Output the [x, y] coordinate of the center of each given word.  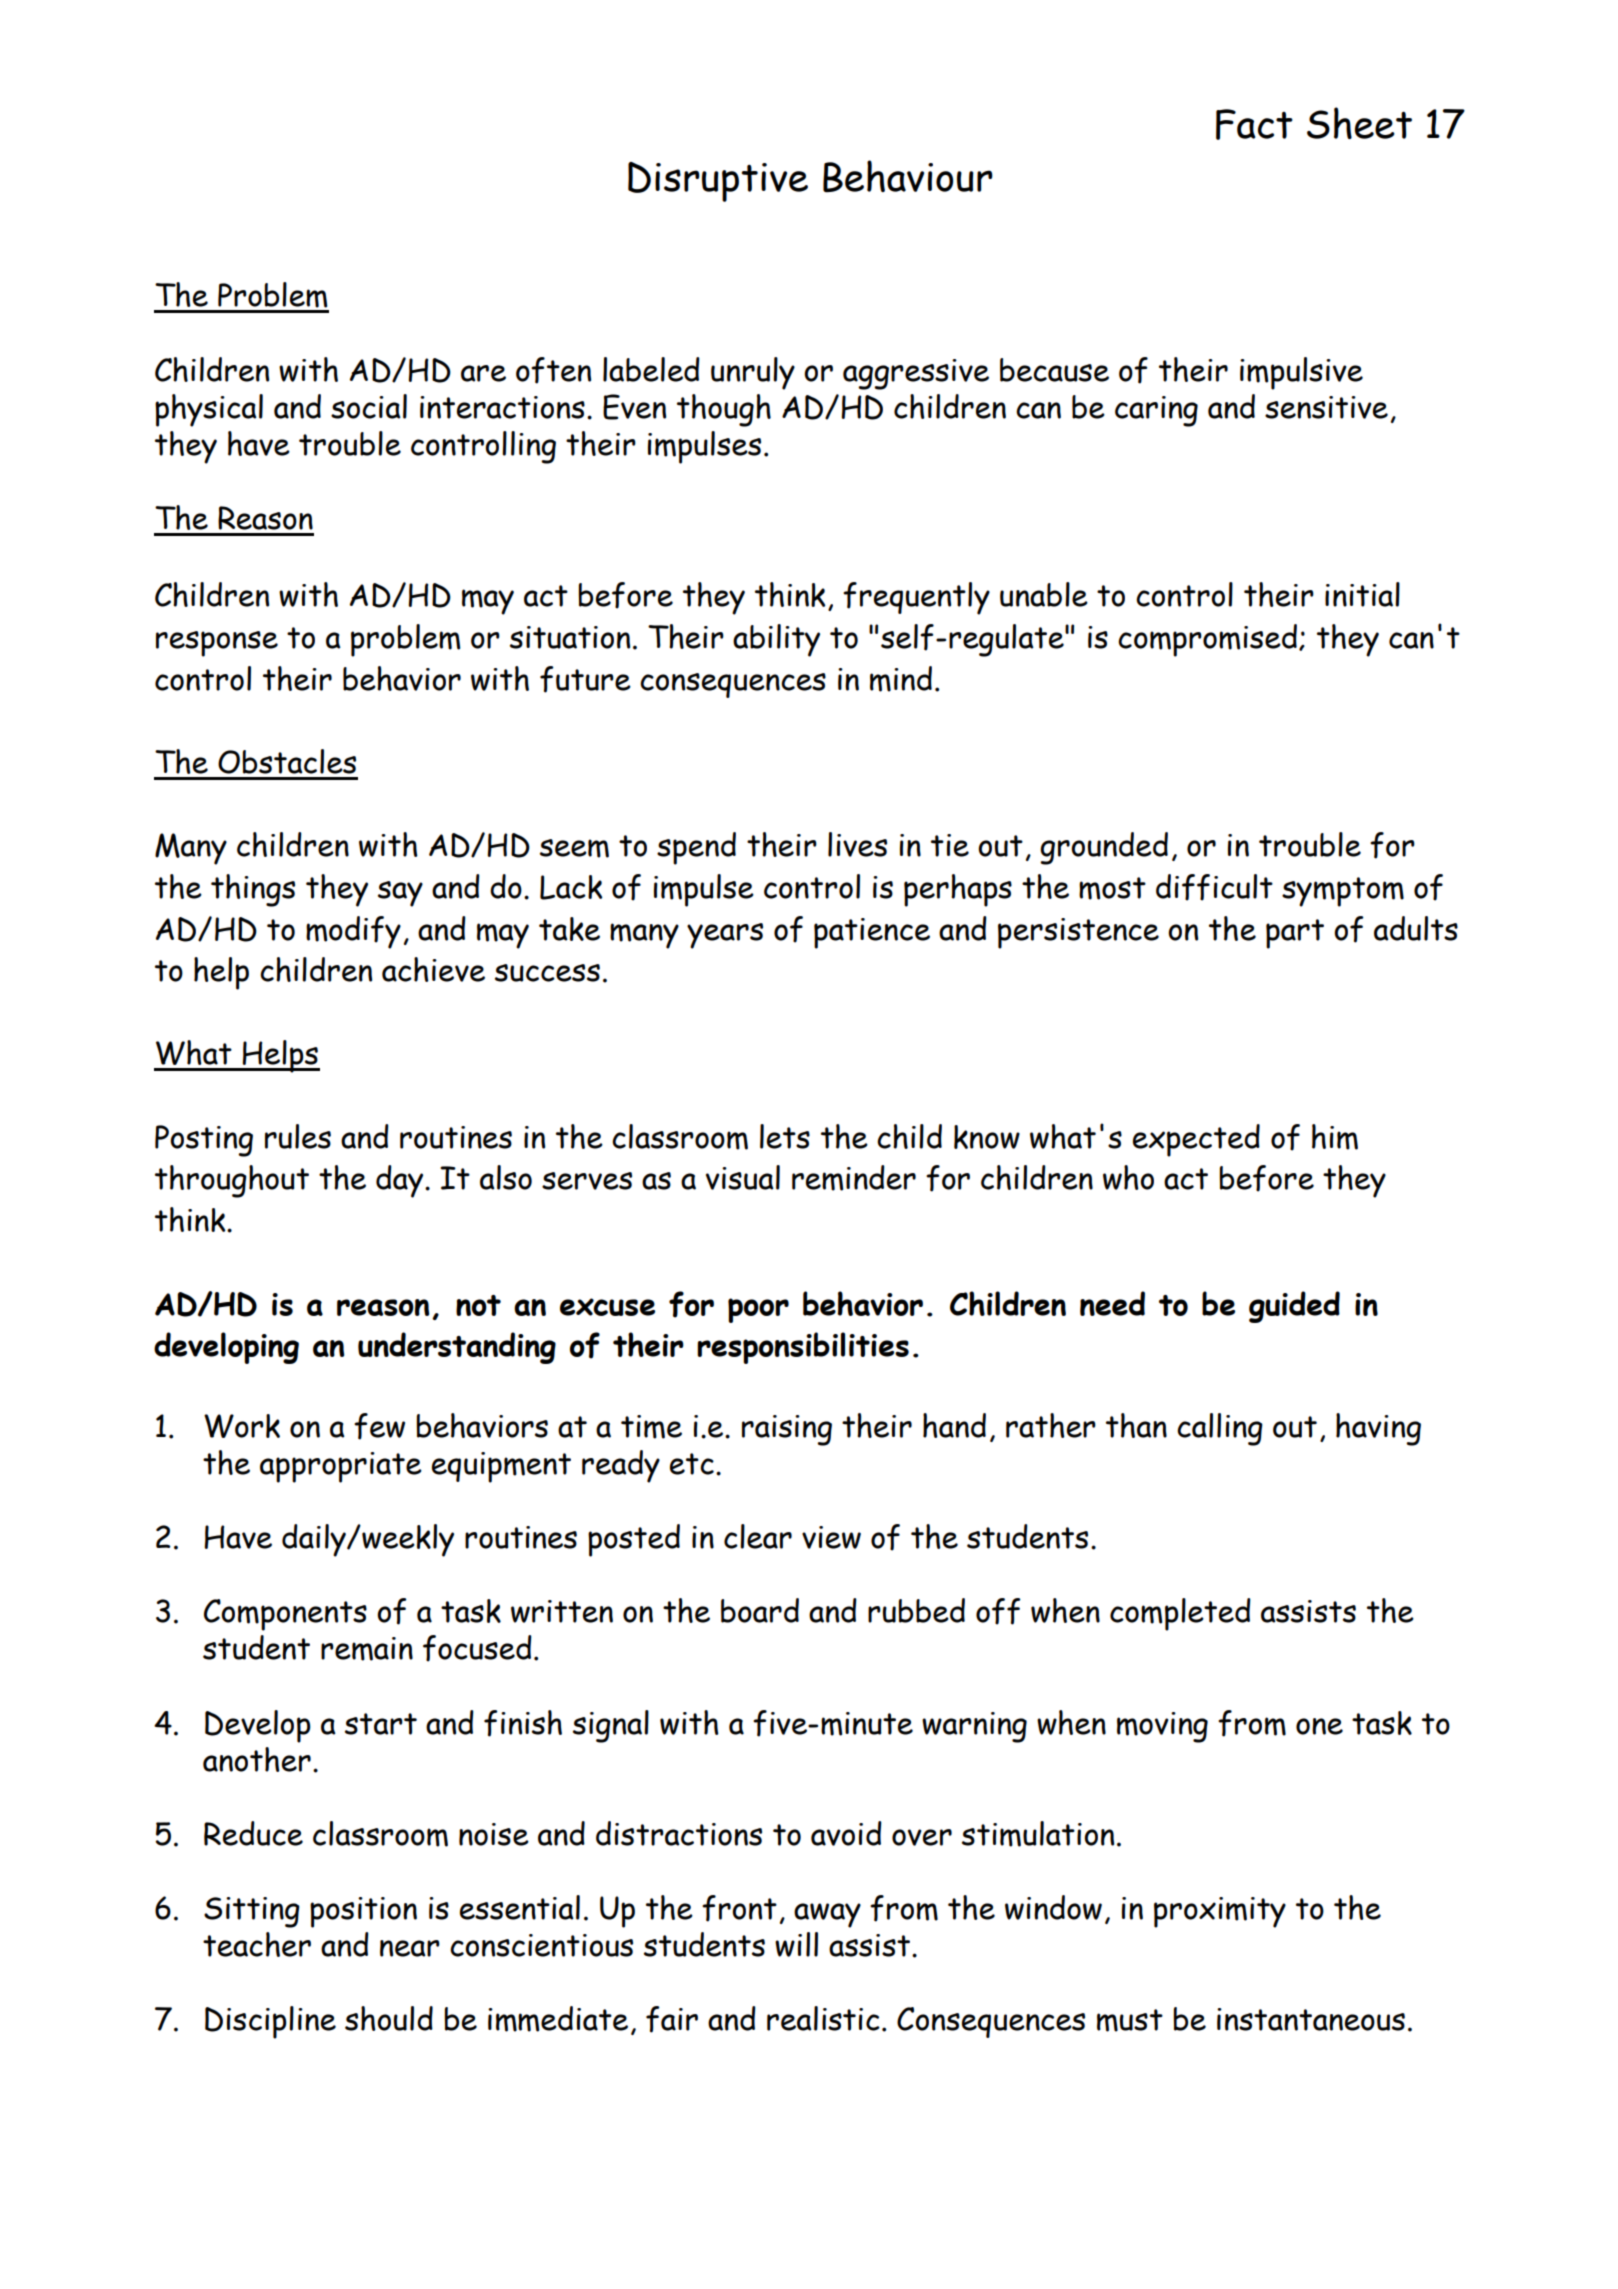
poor [758, 1310]
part [1295, 934]
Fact [1254, 124]
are [483, 373]
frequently [916, 598]
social [369, 406]
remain [367, 1649]
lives [857, 844]
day [401, 1181]
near [410, 1948]
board [760, 1610]
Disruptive [718, 182]
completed [1180, 1614]
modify [353, 932]
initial [1362, 594]
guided [1294, 1307]
